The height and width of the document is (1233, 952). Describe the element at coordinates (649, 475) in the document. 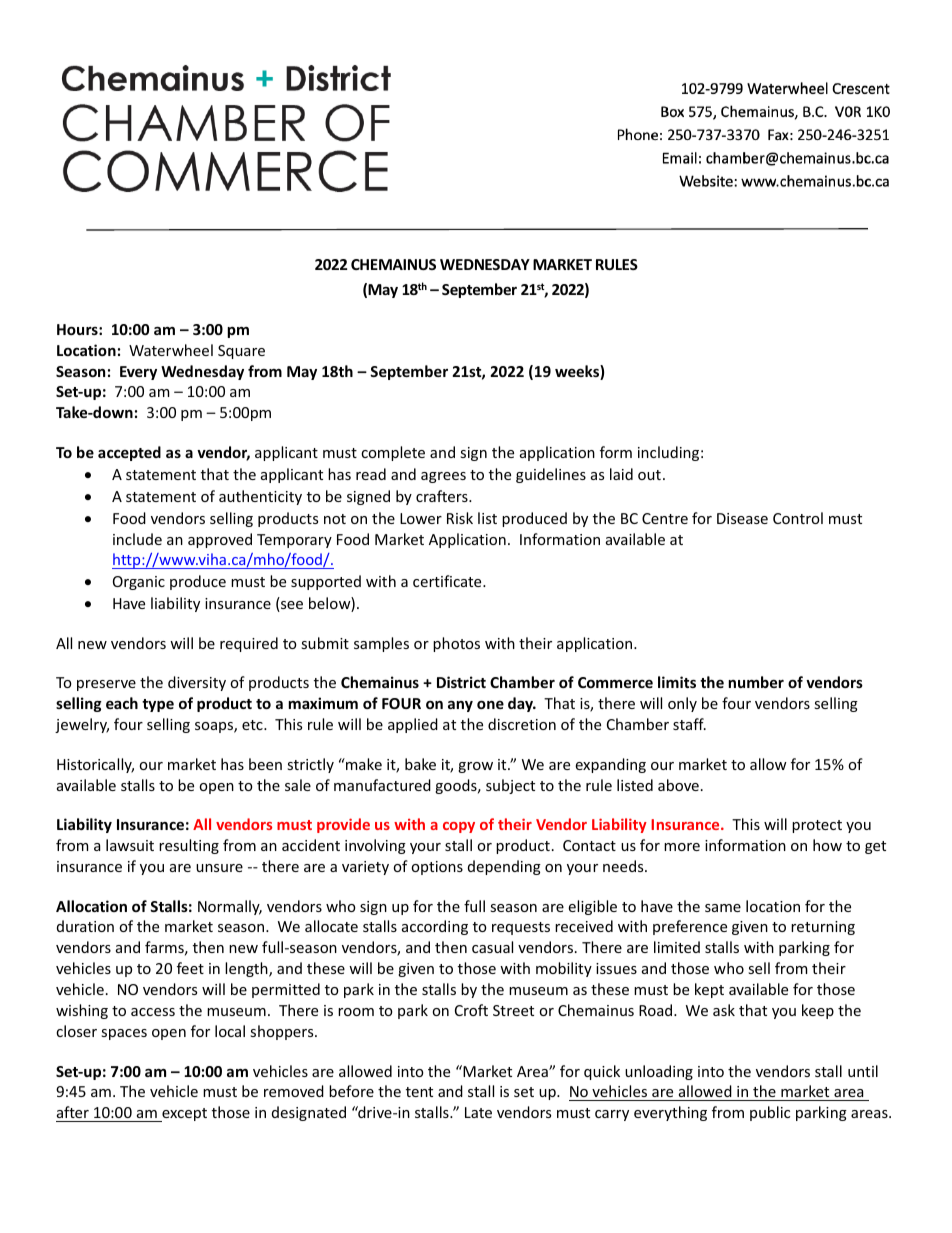

I see `out` at that location.
